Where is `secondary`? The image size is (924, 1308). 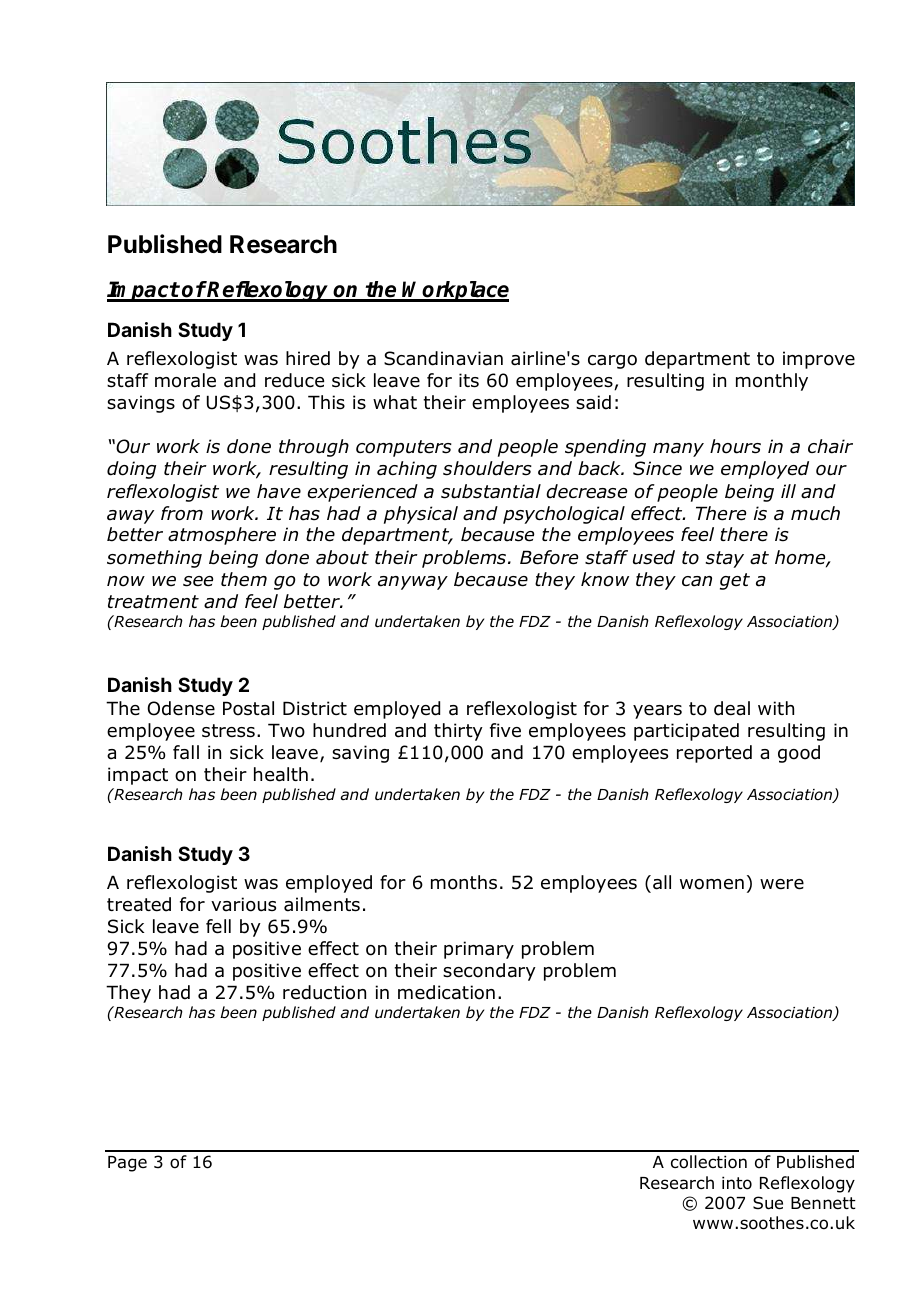
secondary is located at coordinates (489, 972).
